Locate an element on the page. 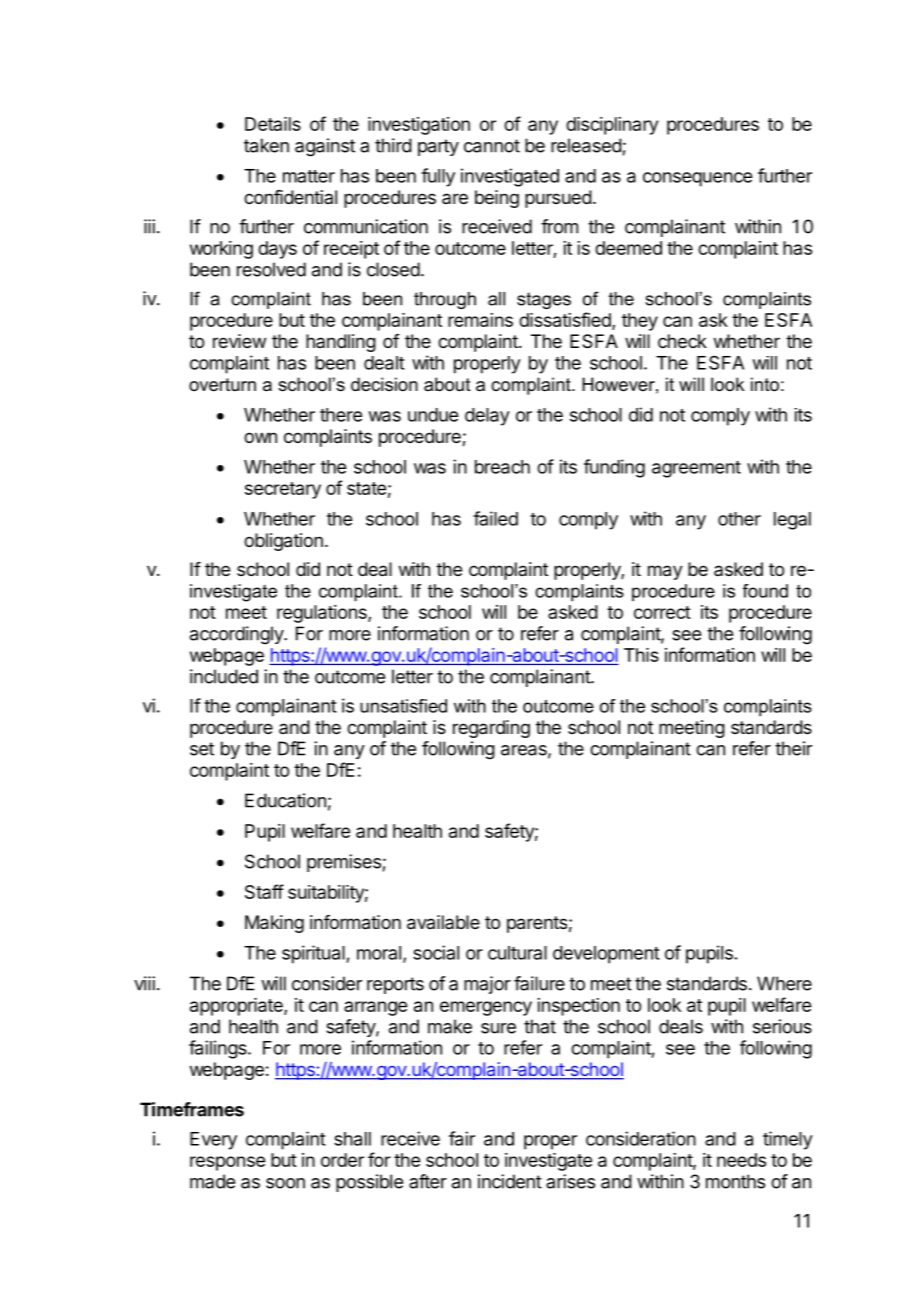 The height and width of the page is (1308, 924). response is located at coordinates (227, 1163).
